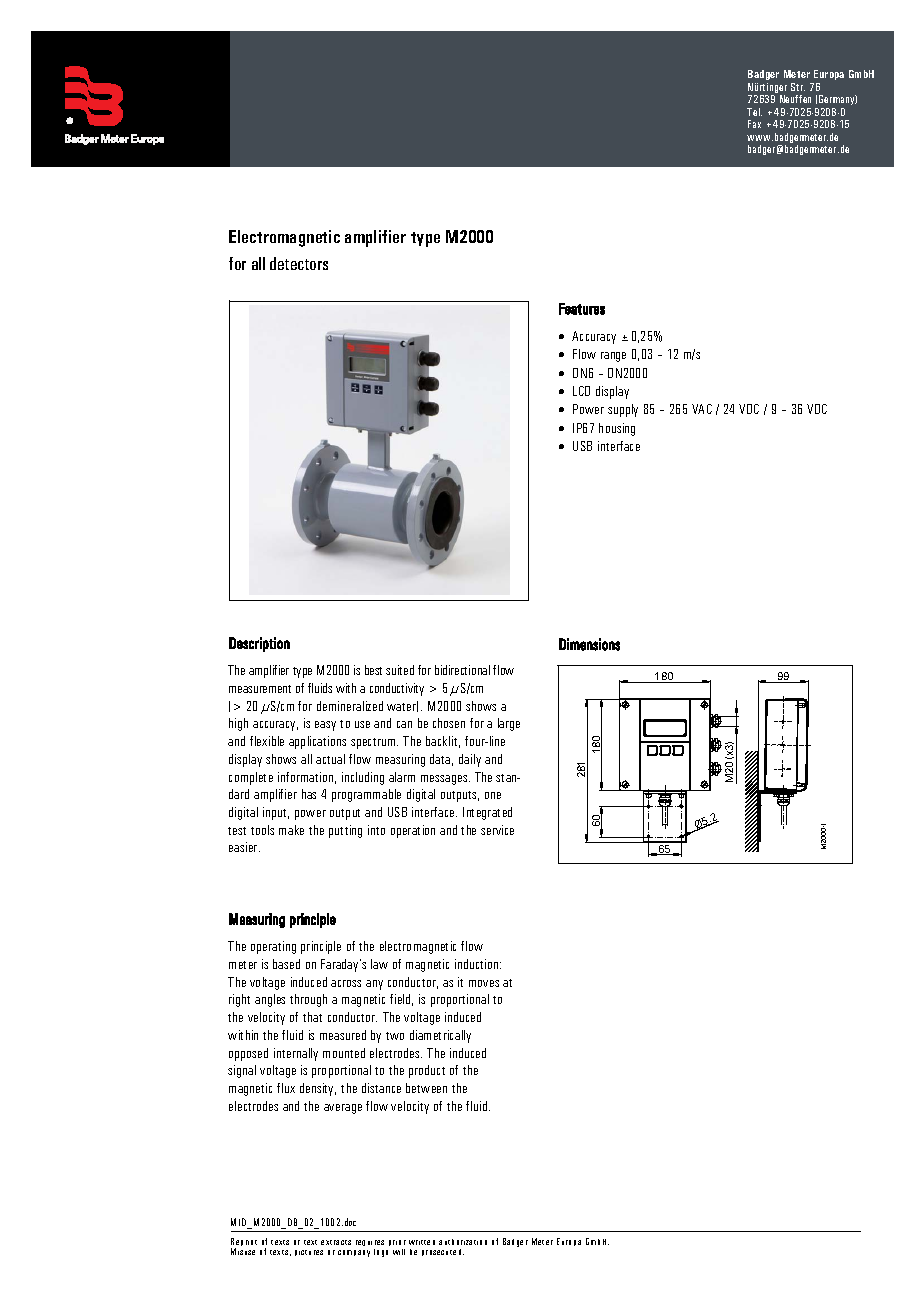 The width and height of the page is (924, 1308). What do you see at coordinates (582, 309) in the page?
I see `Features` at bounding box center [582, 309].
